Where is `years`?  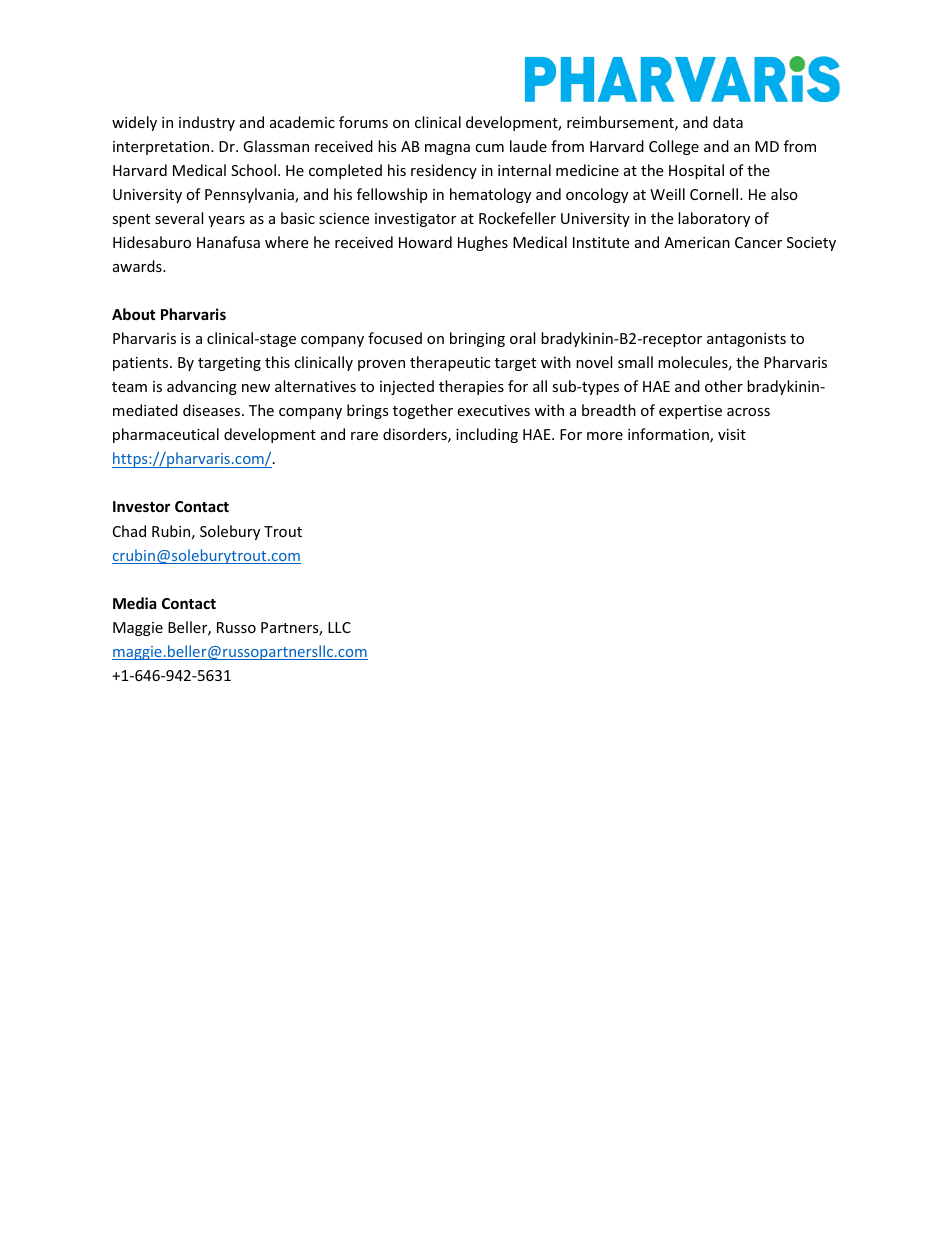 years is located at coordinates (226, 221).
